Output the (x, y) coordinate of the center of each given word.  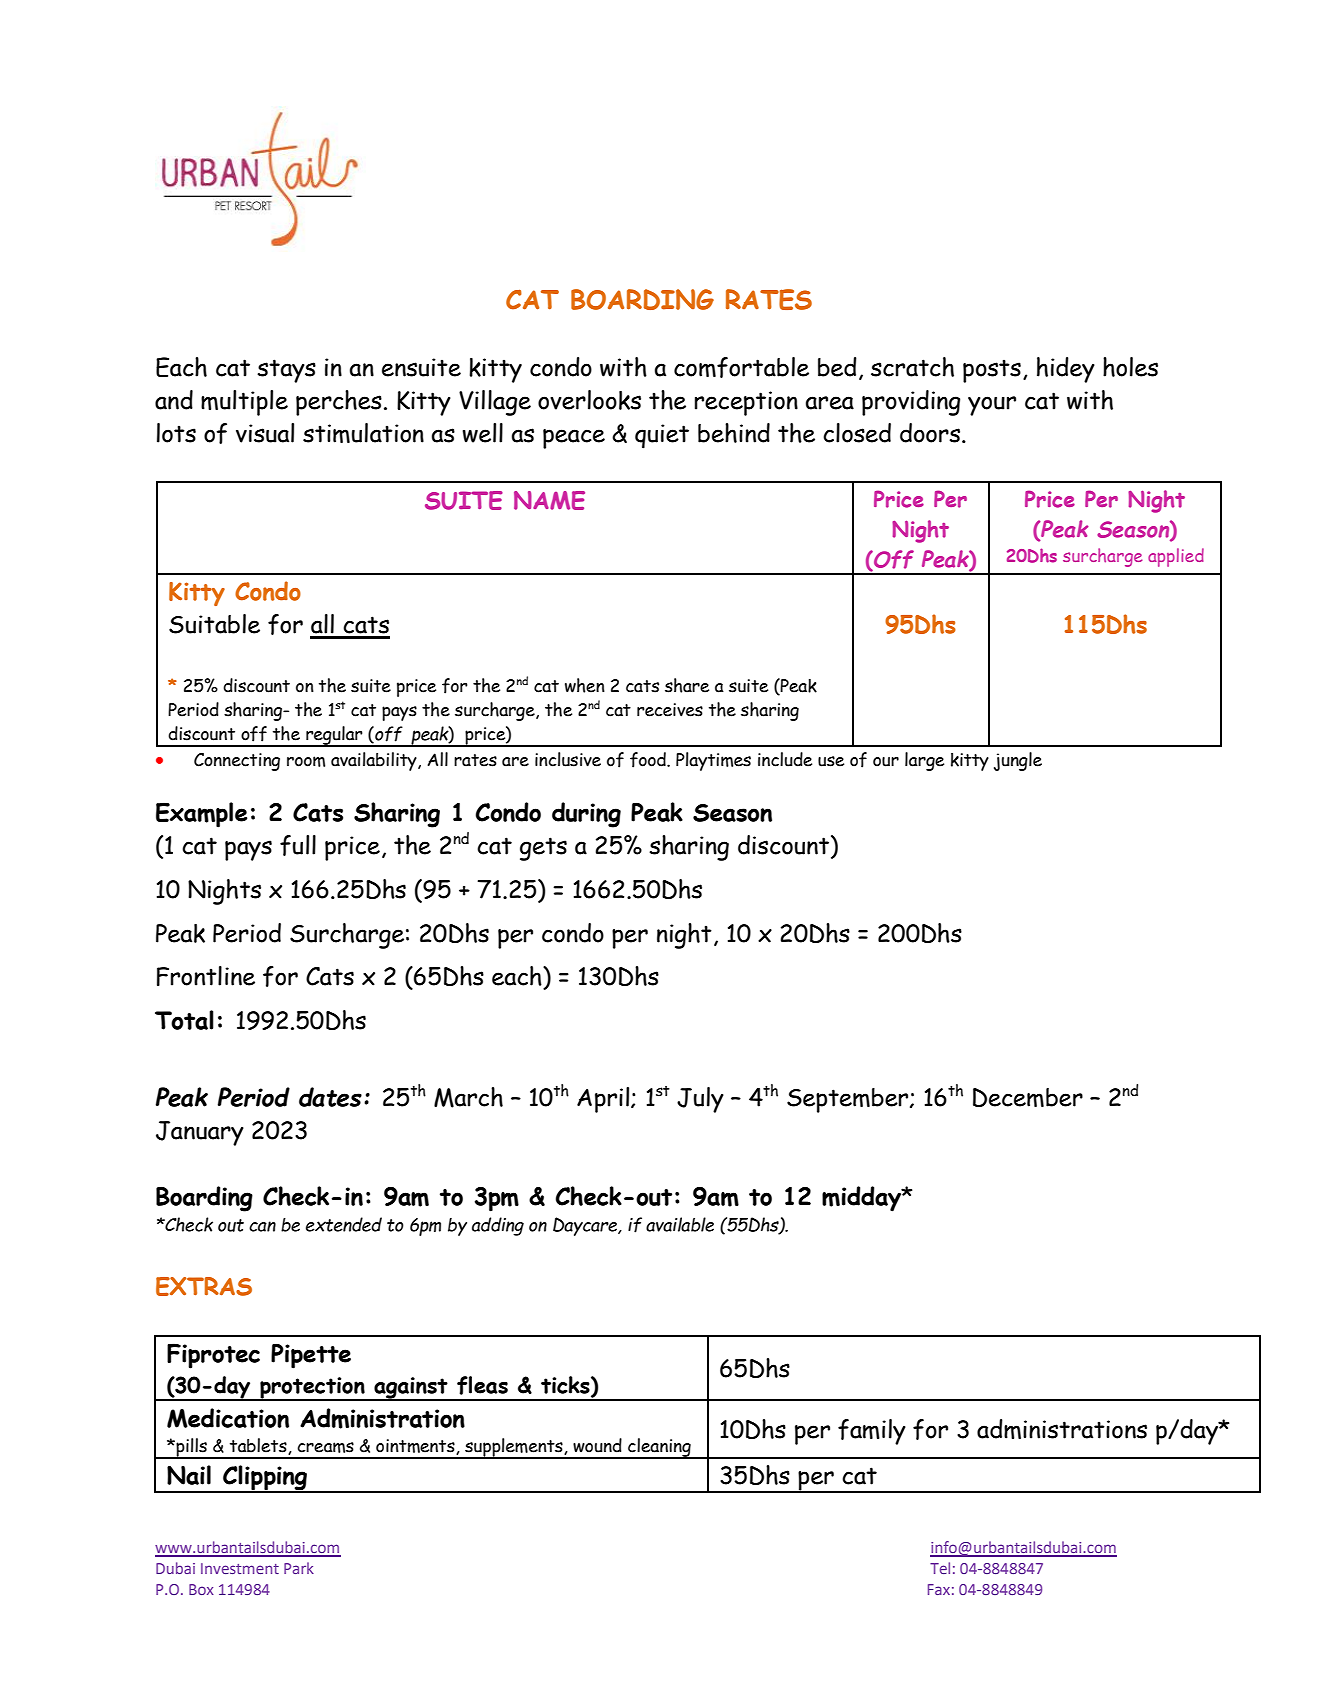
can (262, 1226)
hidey (1066, 370)
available (680, 1224)
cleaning (659, 1448)
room (306, 761)
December (1028, 1097)
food (649, 760)
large (924, 761)
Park (299, 1568)
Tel (940, 1568)
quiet (662, 436)
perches (339, 403)
